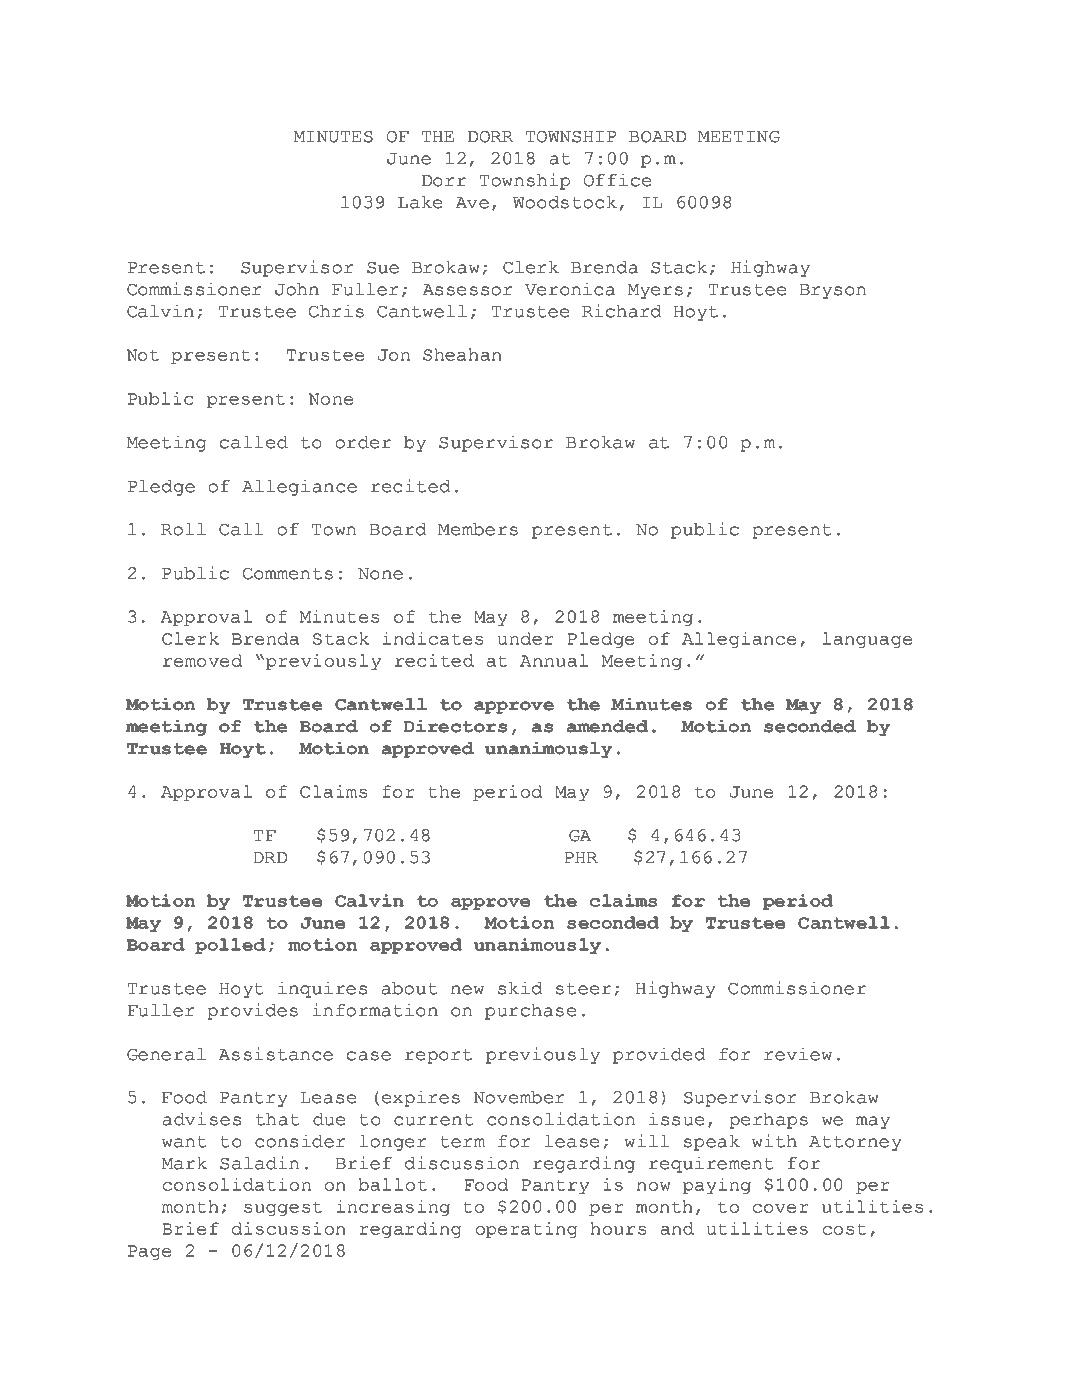 Image resolution: width=1073 pixels, height=1388 pixels. I want to click on removed, so click(203, 660).
